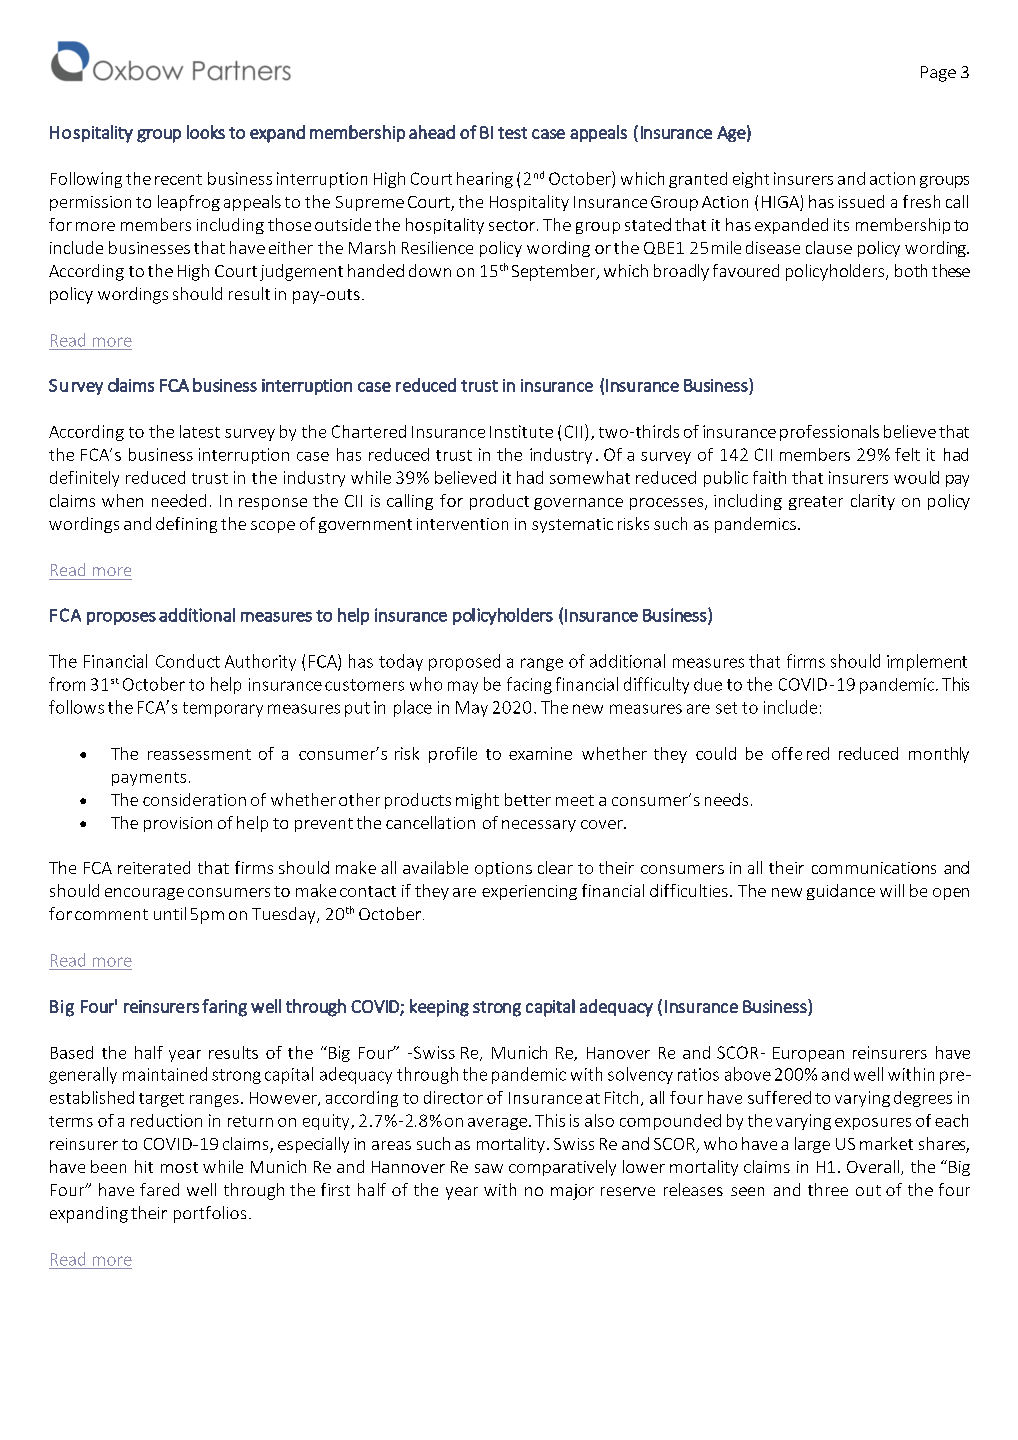 Image resolution: width=1018 pixels, height=1440 pixels. What do you see at coordinates (829, 433) in the page?
I see `professionals` at bounding box center [829, 433].
